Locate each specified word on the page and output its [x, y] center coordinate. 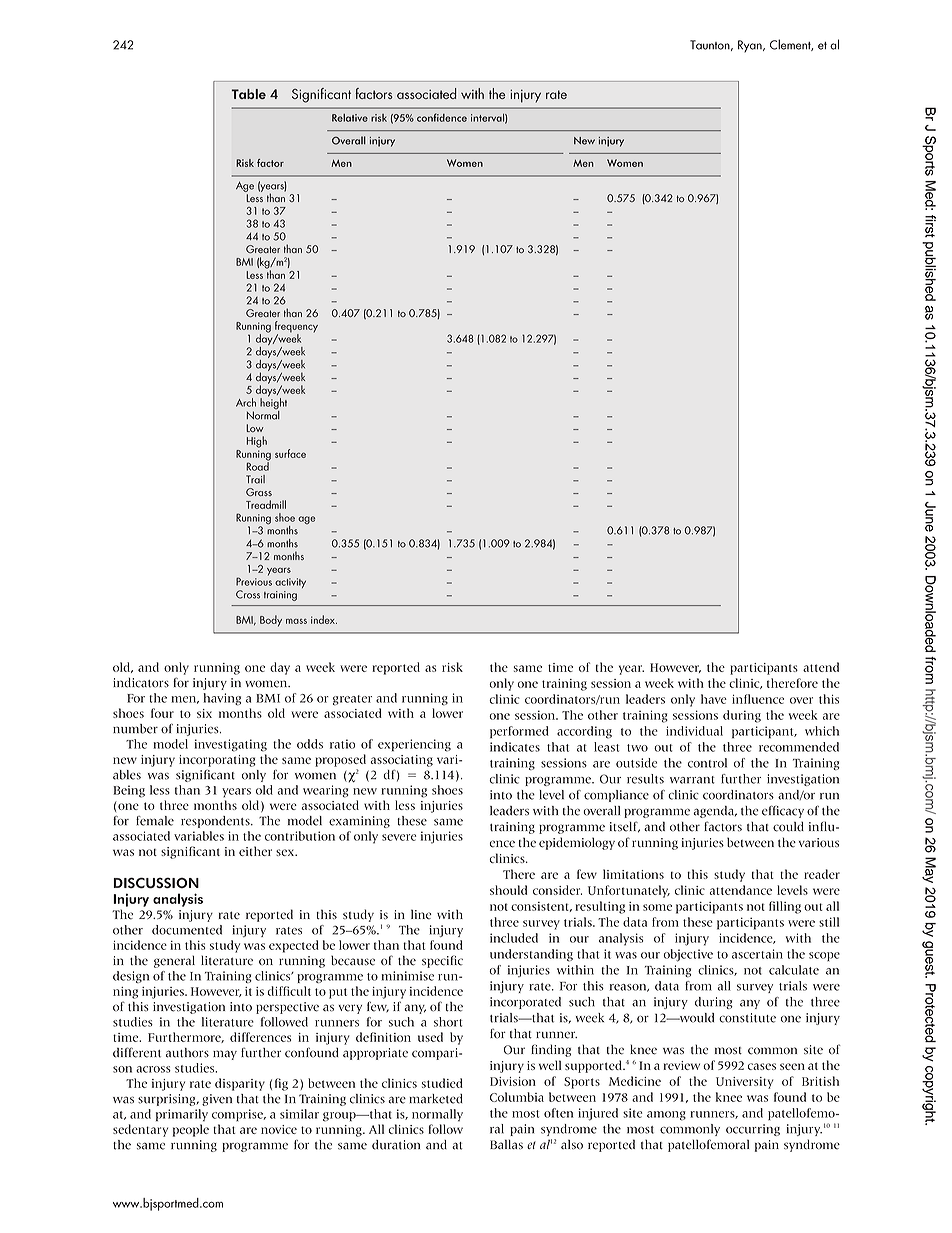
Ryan [751, 46]
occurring [753, 1130]
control [707, 763]
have [714, 699]
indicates [515, 747]
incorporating [217, 761]
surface [290, 453]
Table [248, 94]
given [217, 1100]
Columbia [517, 1097]
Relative [350, 118]
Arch [246, 402]
